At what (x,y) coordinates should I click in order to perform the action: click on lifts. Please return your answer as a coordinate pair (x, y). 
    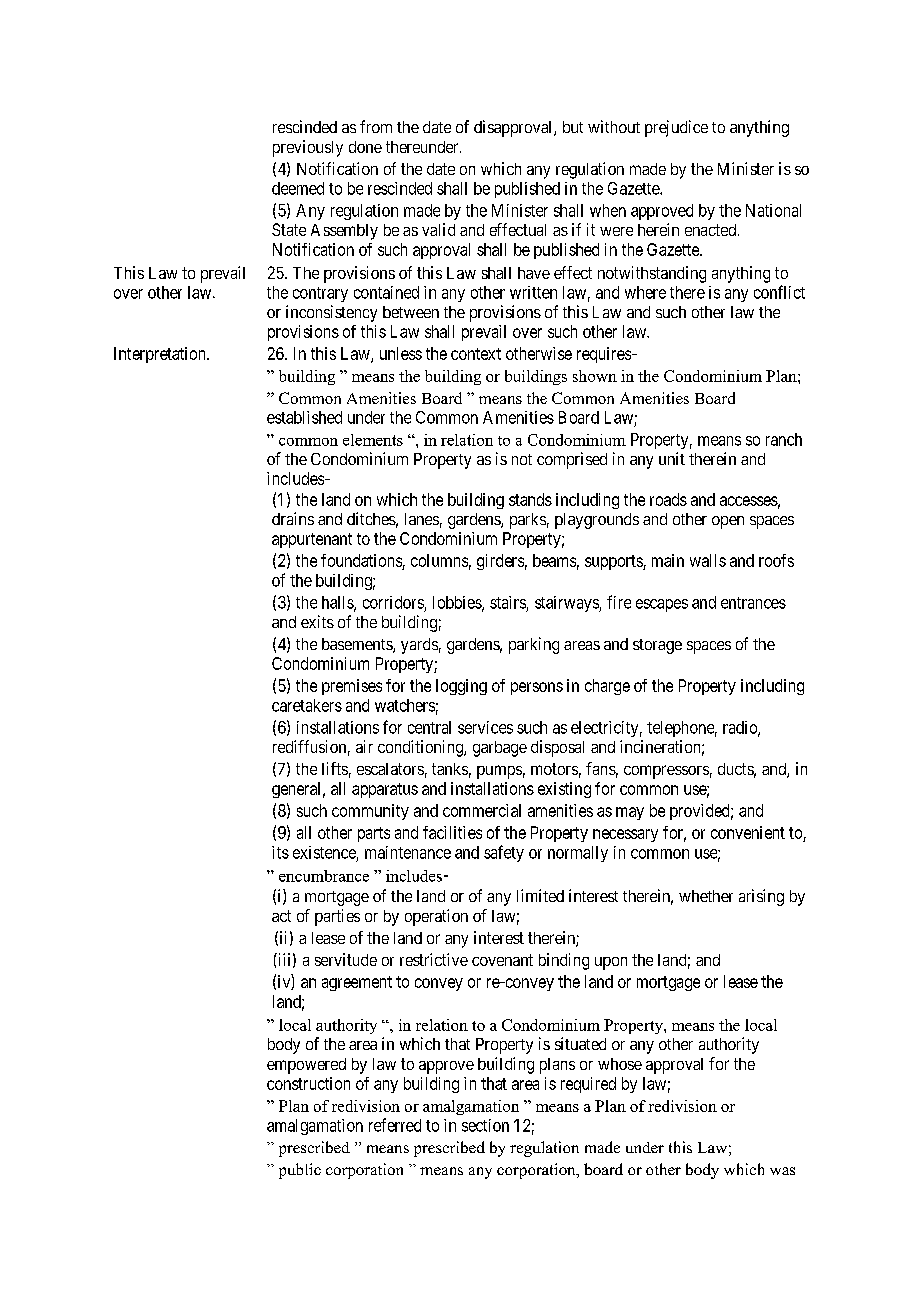
    Looking at the image, I should click on (335, 768).
